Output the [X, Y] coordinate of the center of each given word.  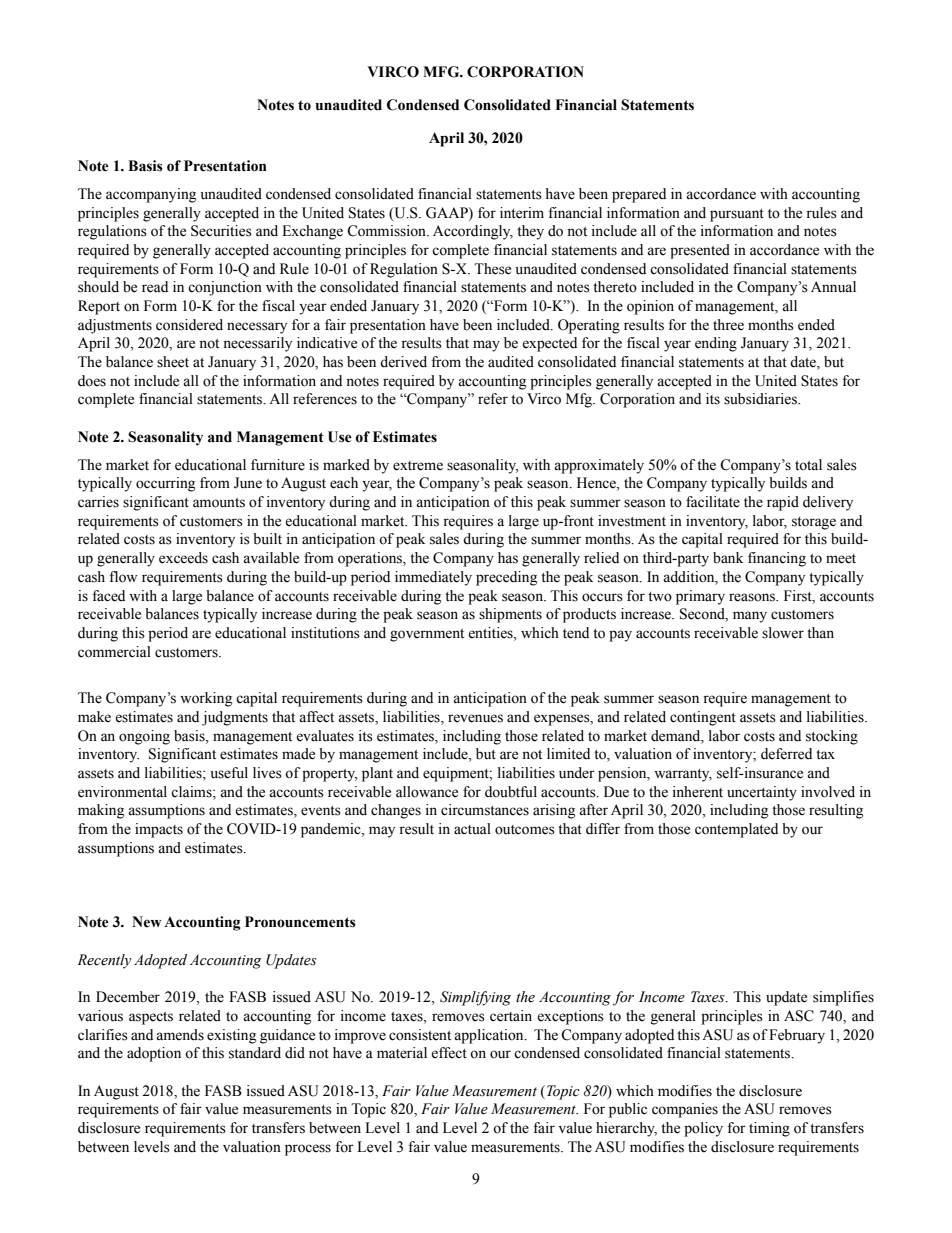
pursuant [737, 215]
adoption [154, 1054]
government [427, 635]
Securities [221, 231]
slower [783, 633]
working [206, 699]
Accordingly [473, 232]
